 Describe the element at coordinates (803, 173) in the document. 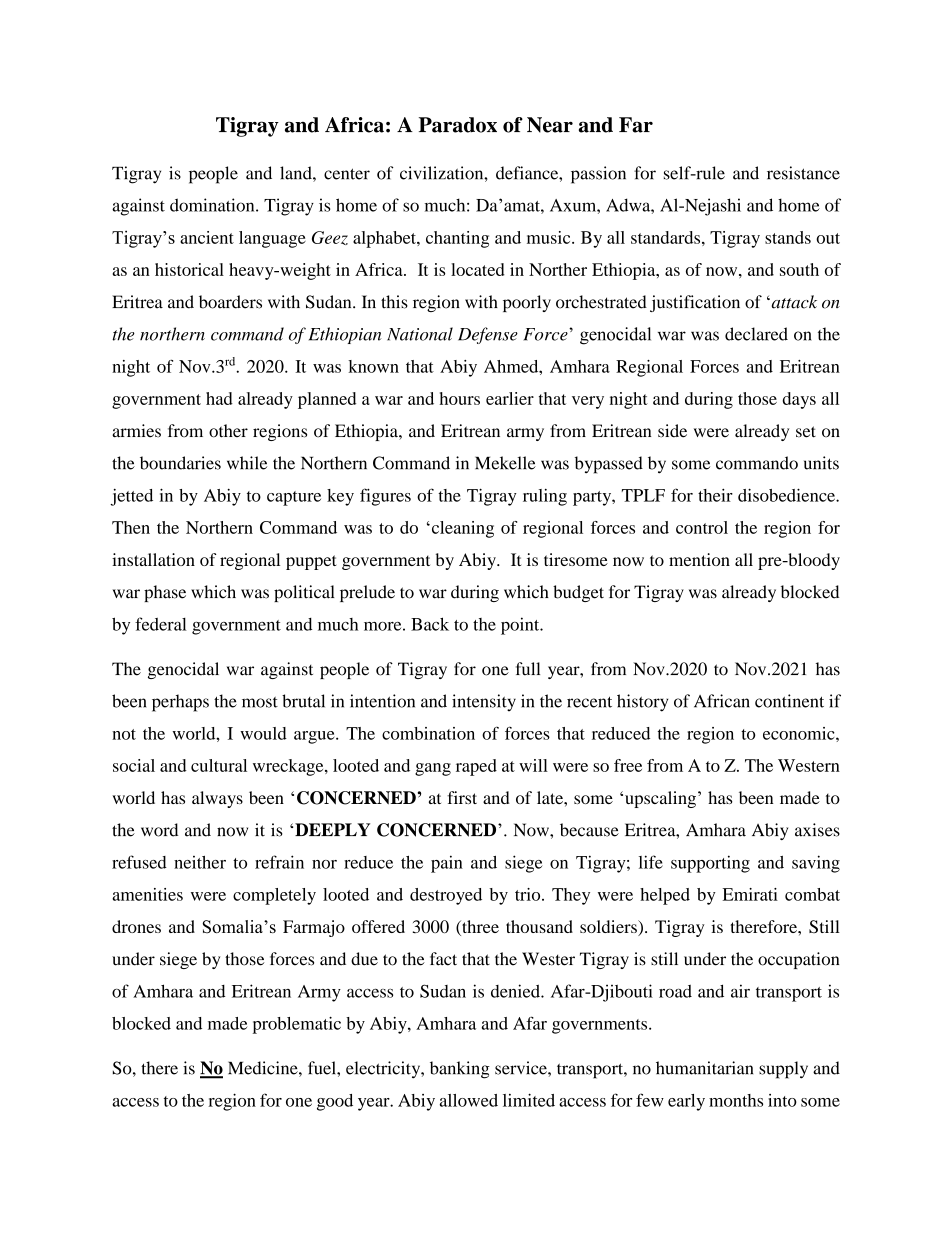

I see `resistance` at that location.
